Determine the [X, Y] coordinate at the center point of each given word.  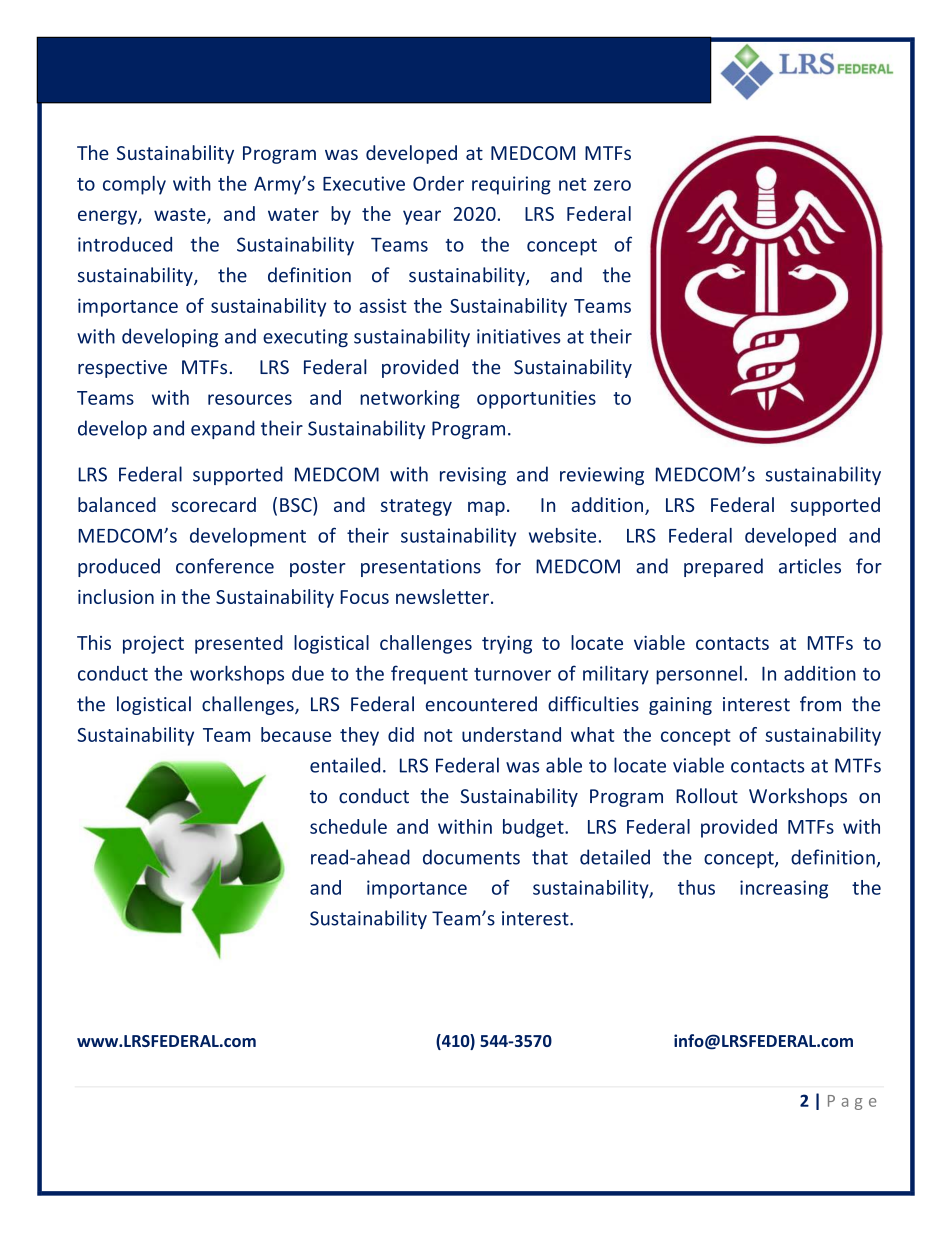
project [153, 645]
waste [181, 215]
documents [471, 857]
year [422, 217]
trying [507, 645]
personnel [699, 675]
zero [612, 185]
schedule [348, 826]
